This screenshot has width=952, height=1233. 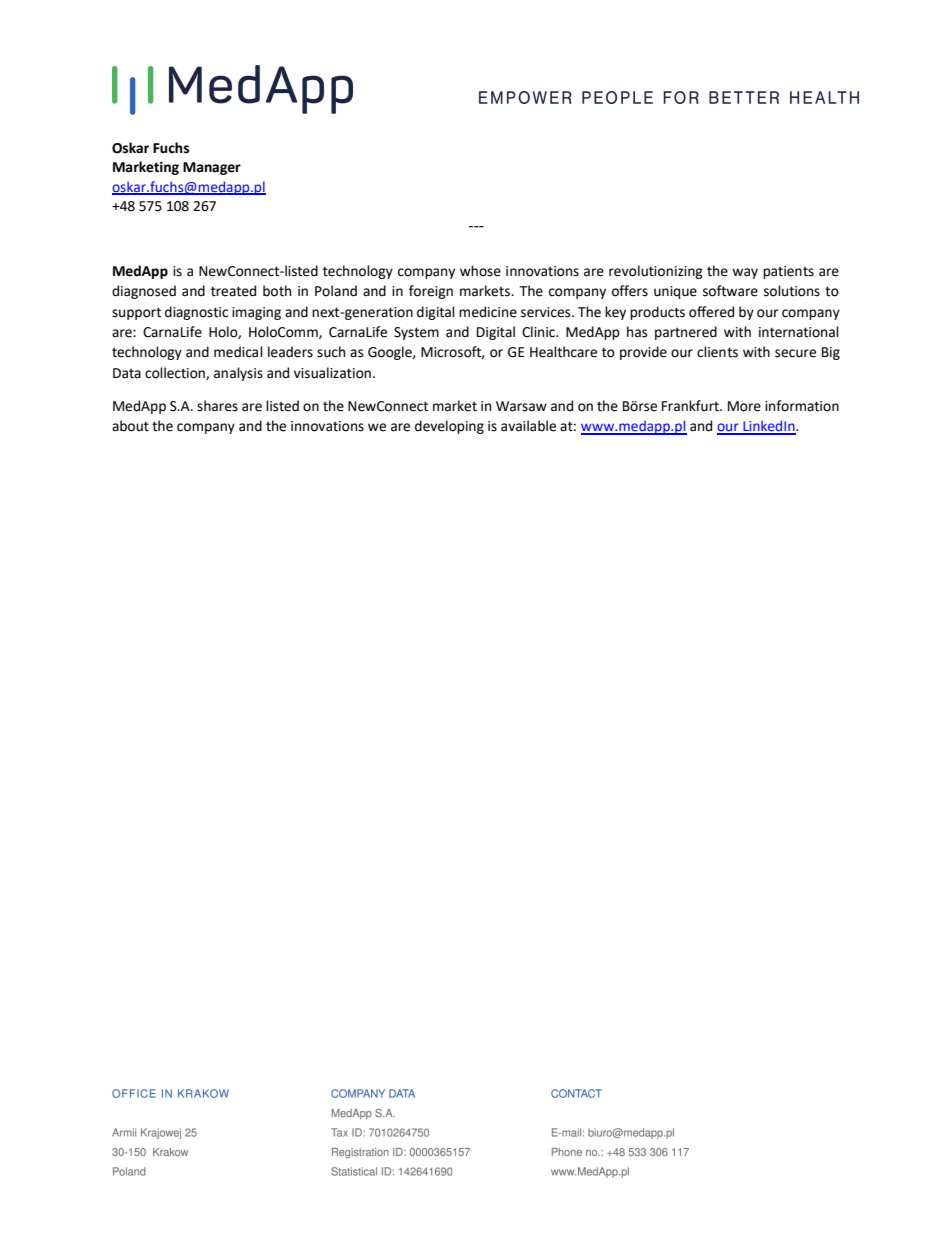 I want to click on treated, so click(x=233, y=291).
